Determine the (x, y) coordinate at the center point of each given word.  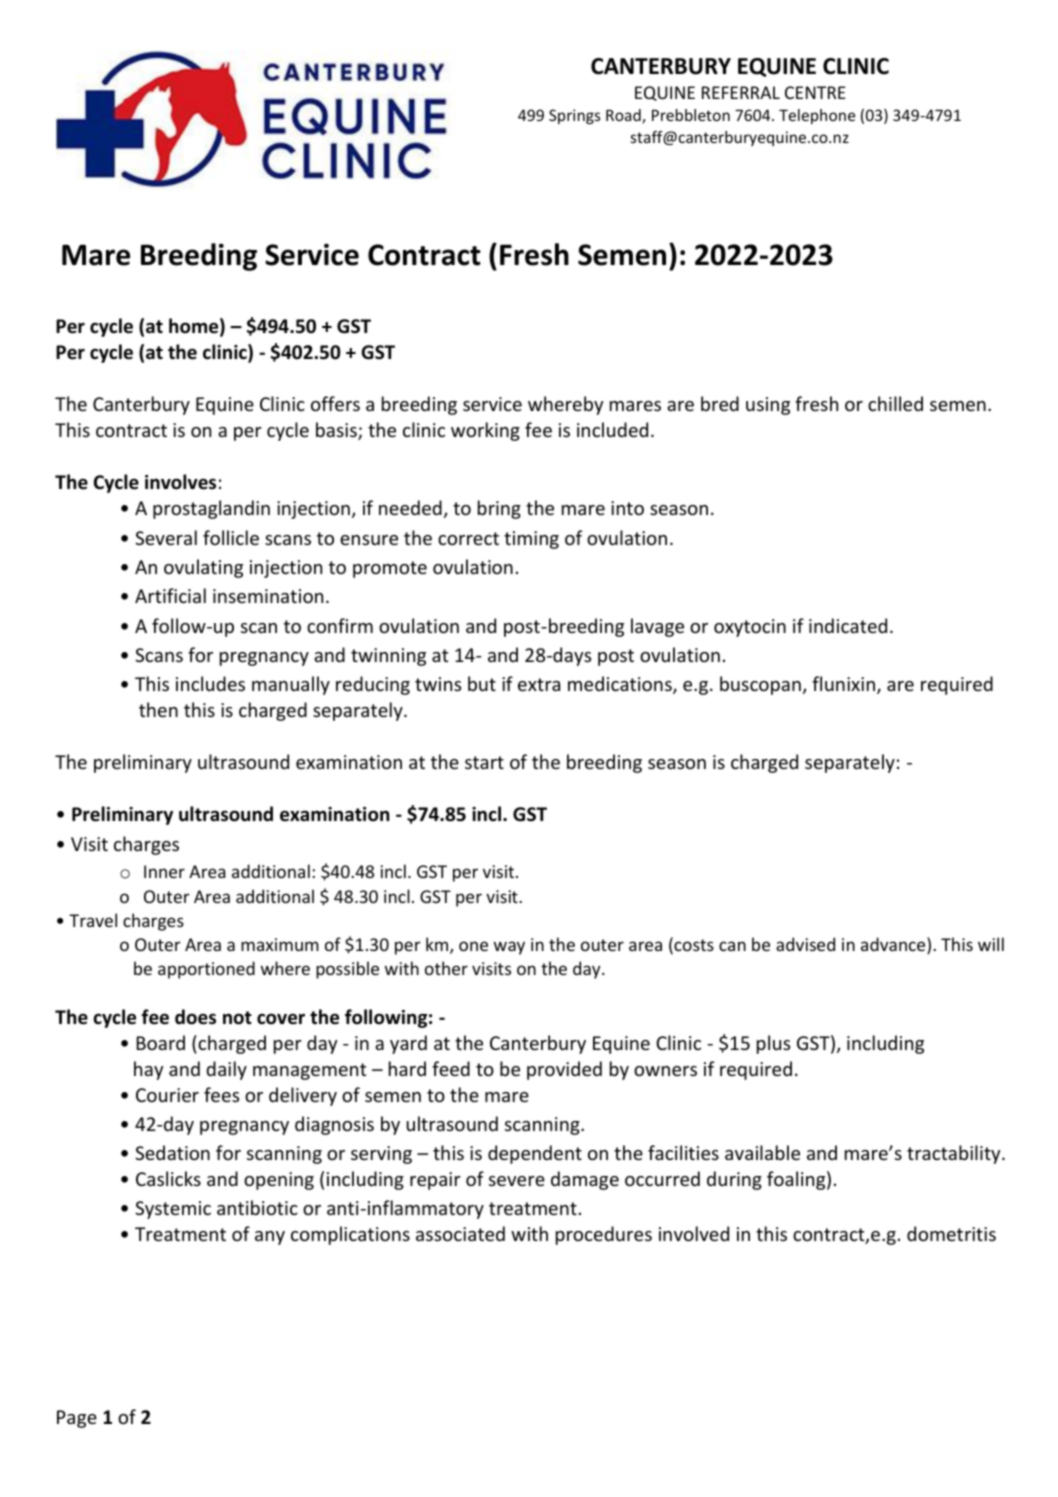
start (484, 762)
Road (624, 116)
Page (77, 1419)
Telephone (817, 116)
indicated (848, 625)
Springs (574, 116)
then (158, 709)
